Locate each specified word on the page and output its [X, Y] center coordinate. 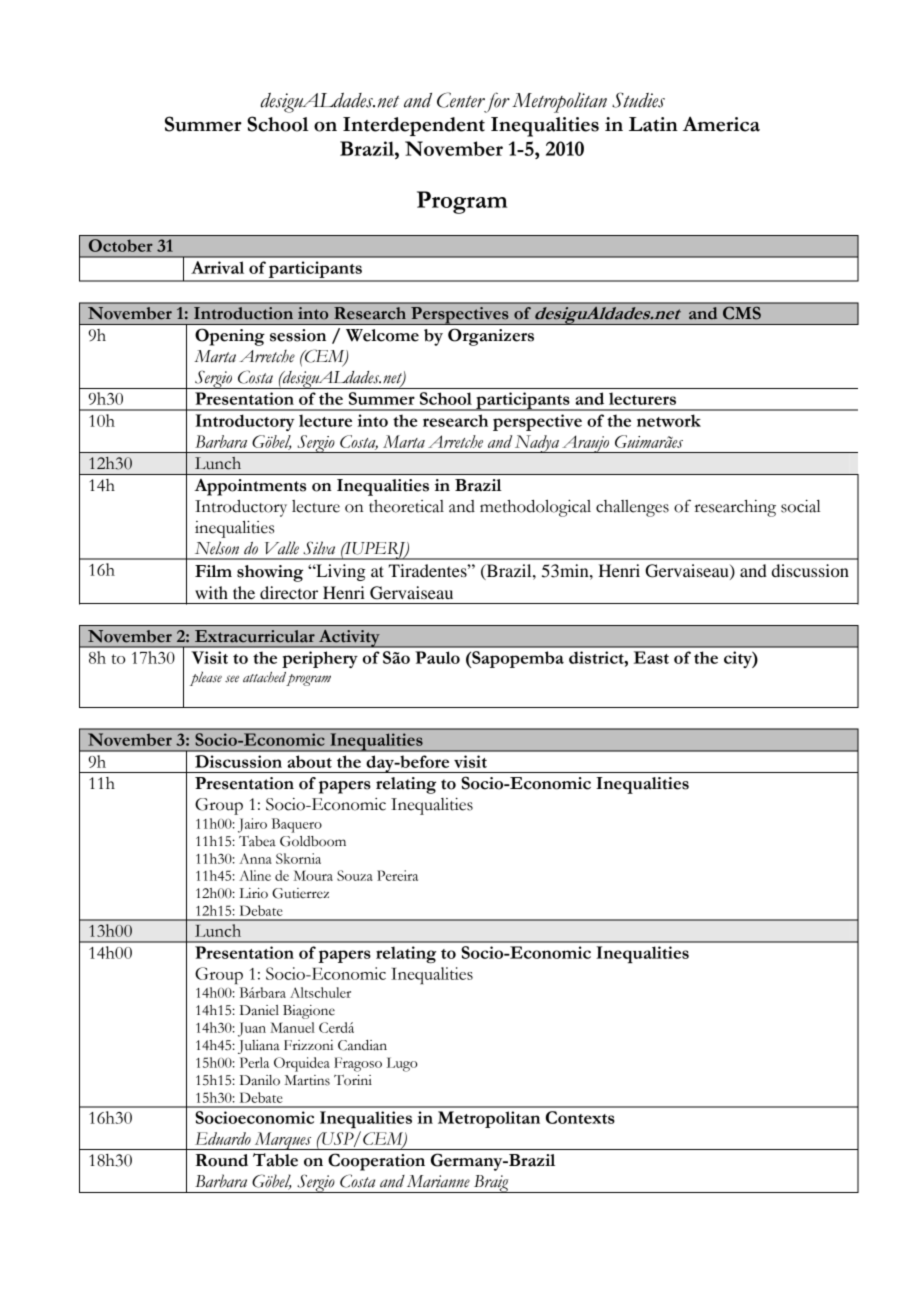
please [206, 678]
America [721, 124]
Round [221, 1160]
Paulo [437, 657]
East [651, 657]
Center [461, 100]
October [121, 245]
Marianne [438, 1181]
